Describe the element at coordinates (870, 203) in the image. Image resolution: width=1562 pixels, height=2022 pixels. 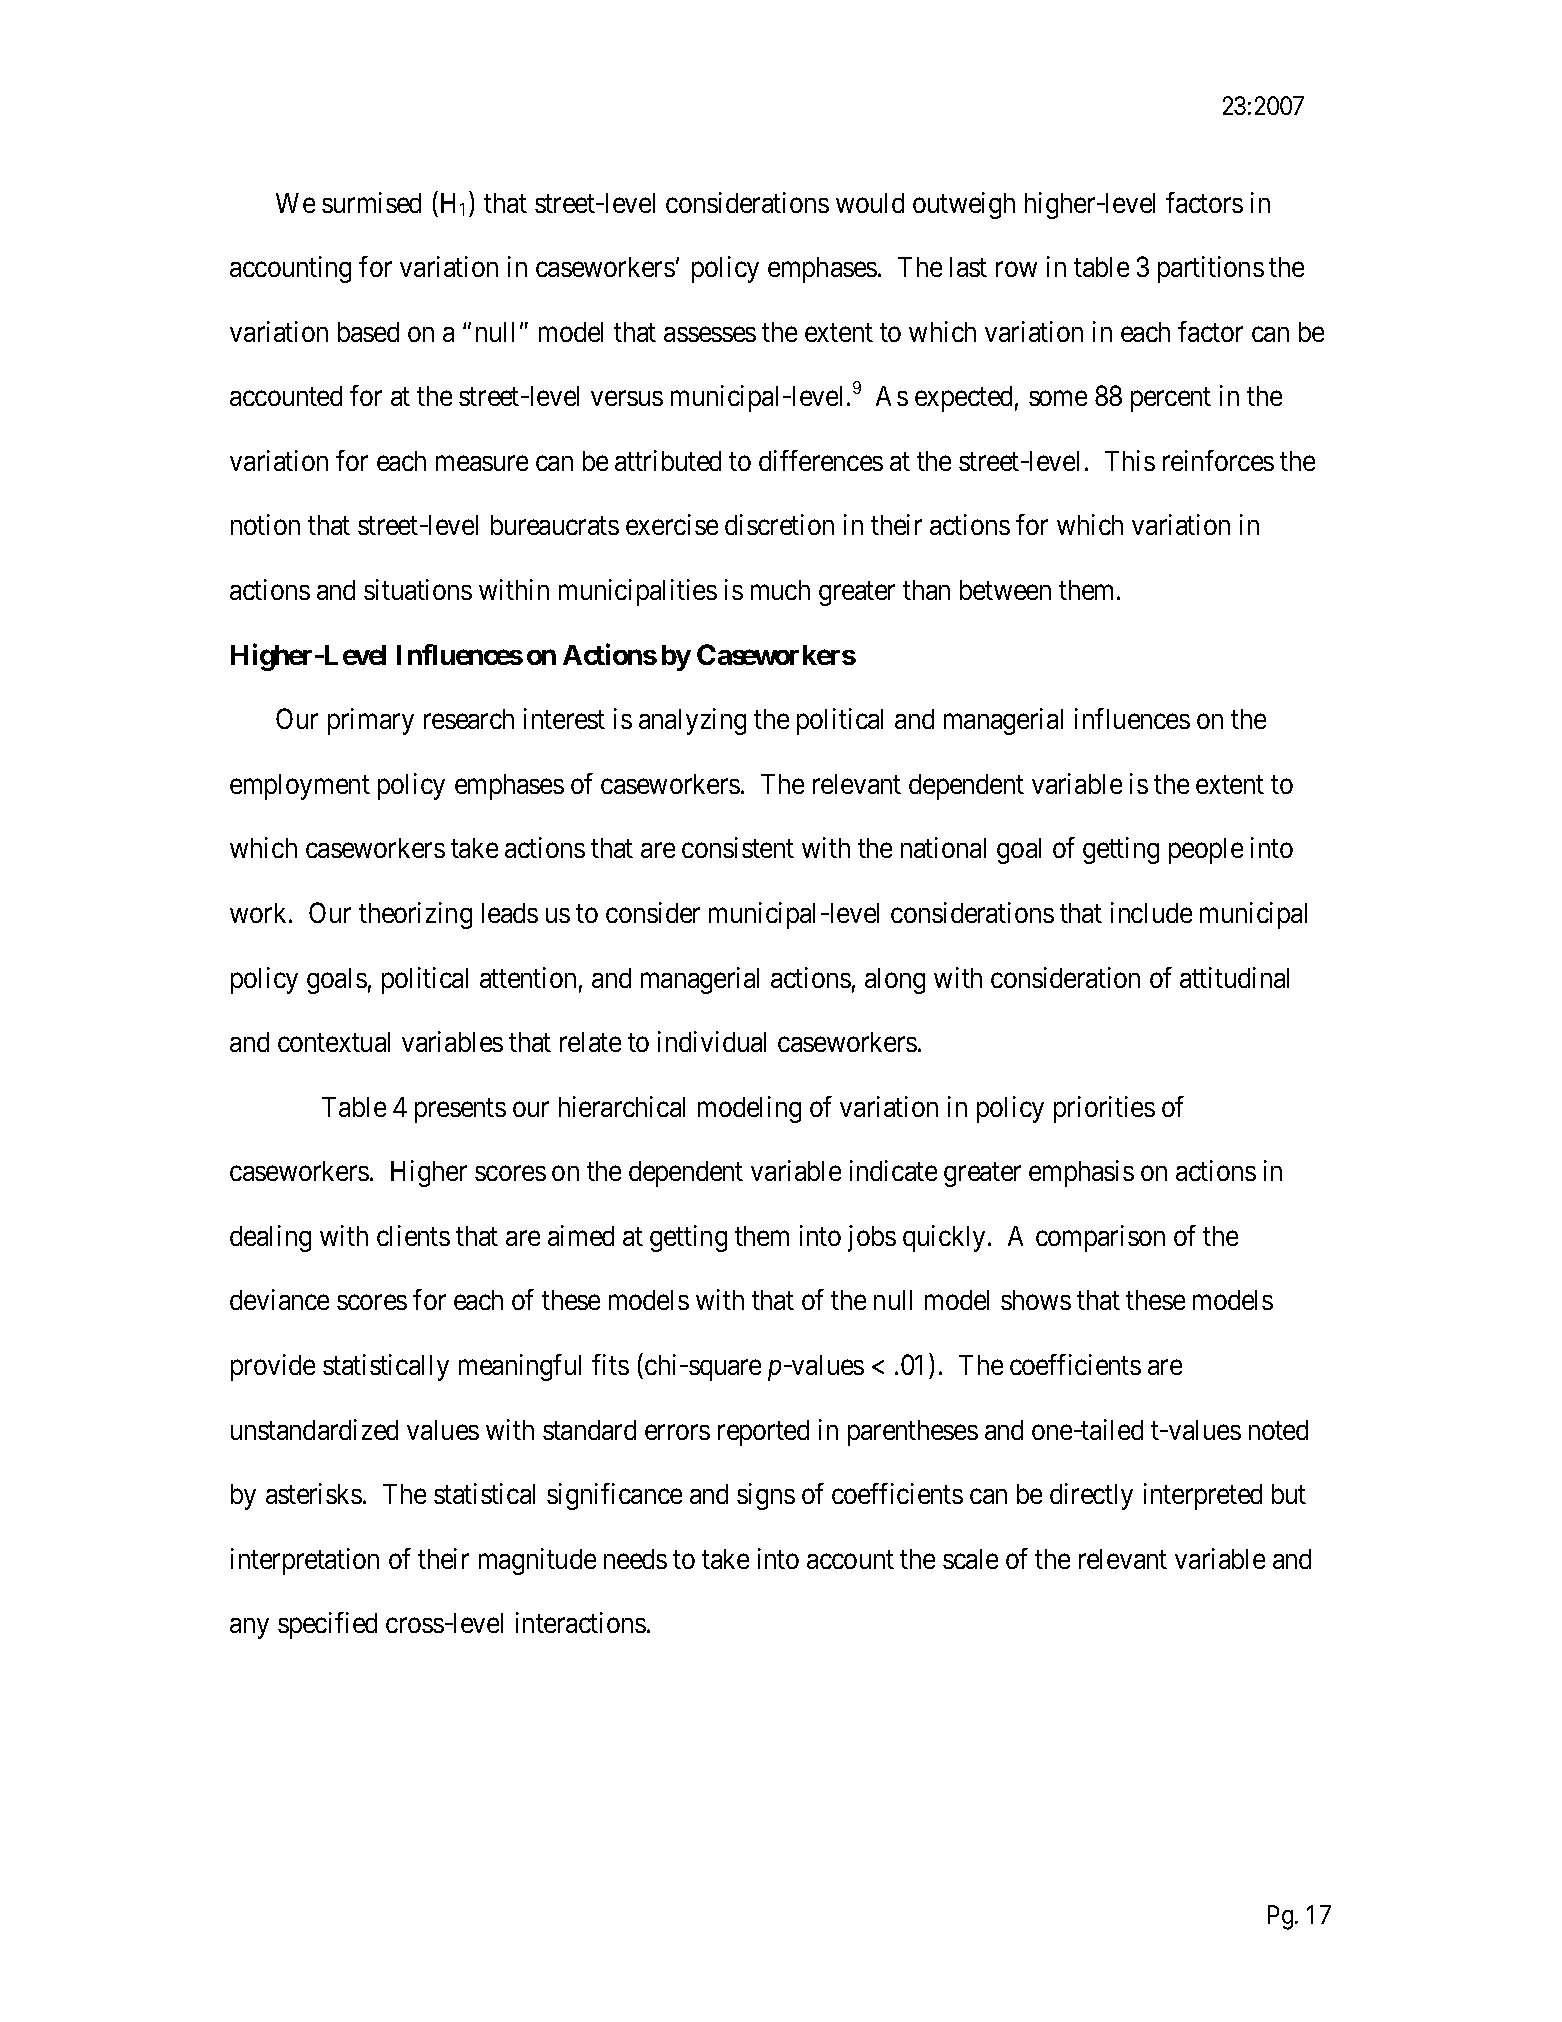
I see `would` at that location.
